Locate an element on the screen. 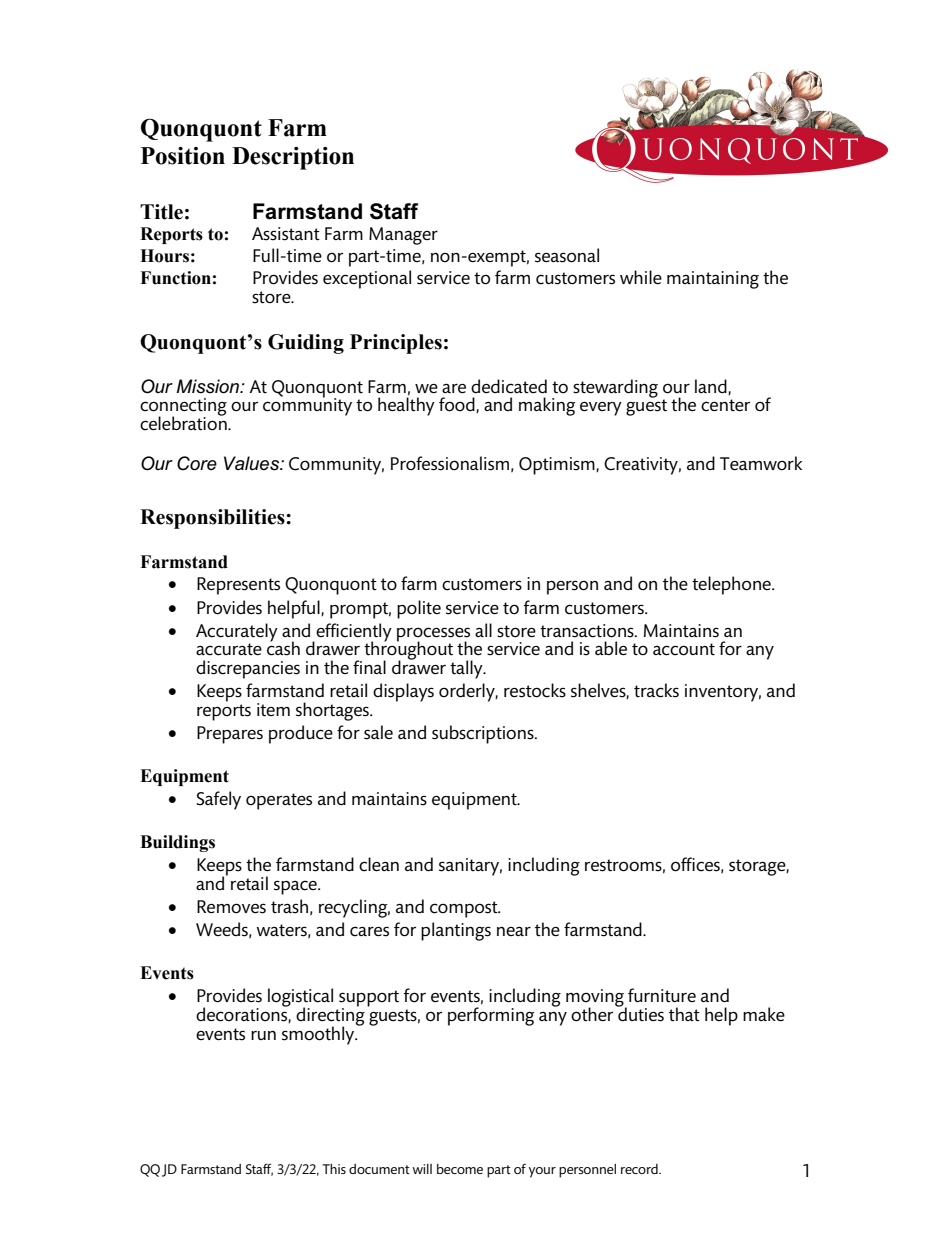  Responsibilities is located at coordinates (213, 519).
